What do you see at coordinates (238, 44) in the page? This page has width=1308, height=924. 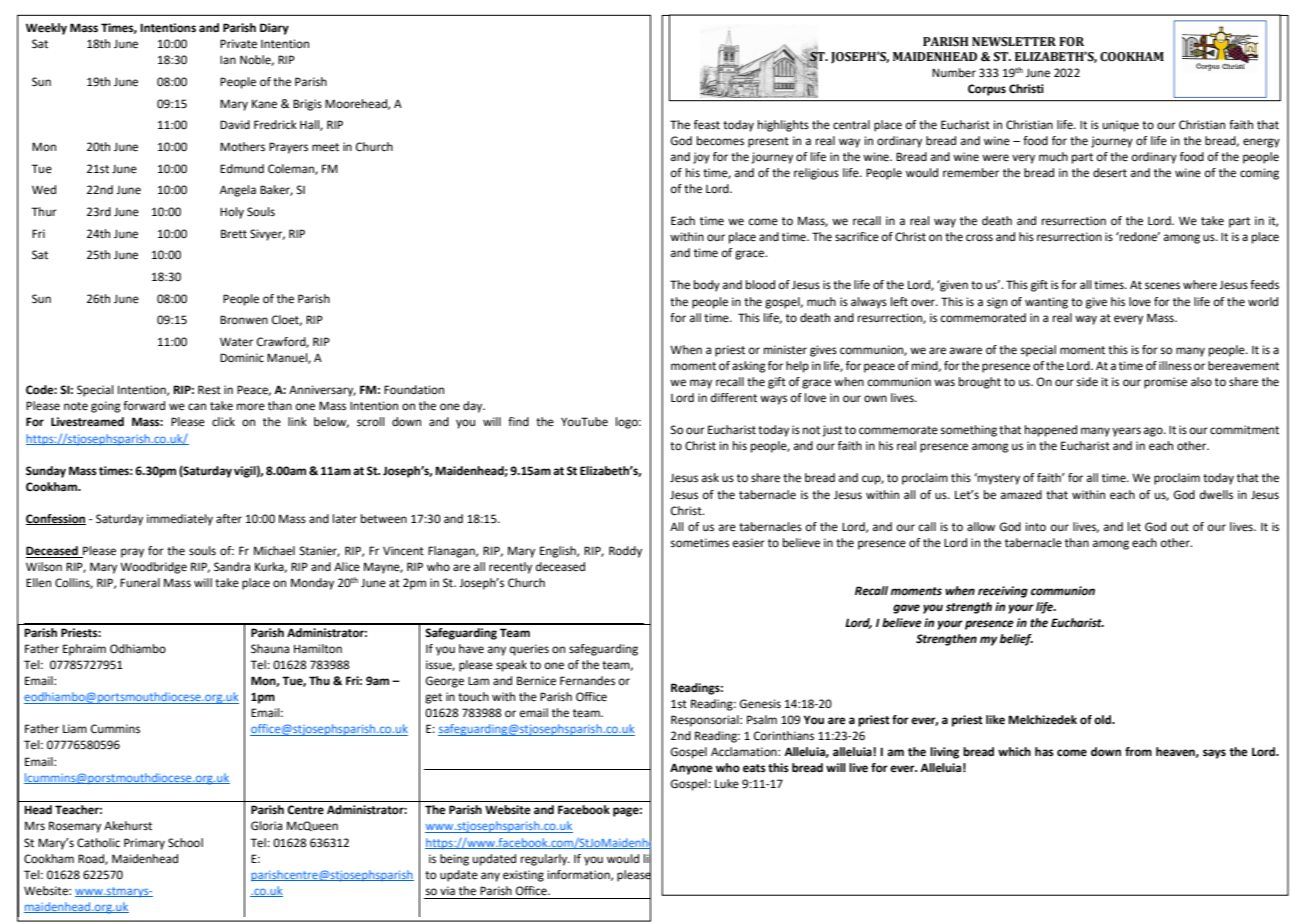 I see `Private` at bounding box center [238, 44].
